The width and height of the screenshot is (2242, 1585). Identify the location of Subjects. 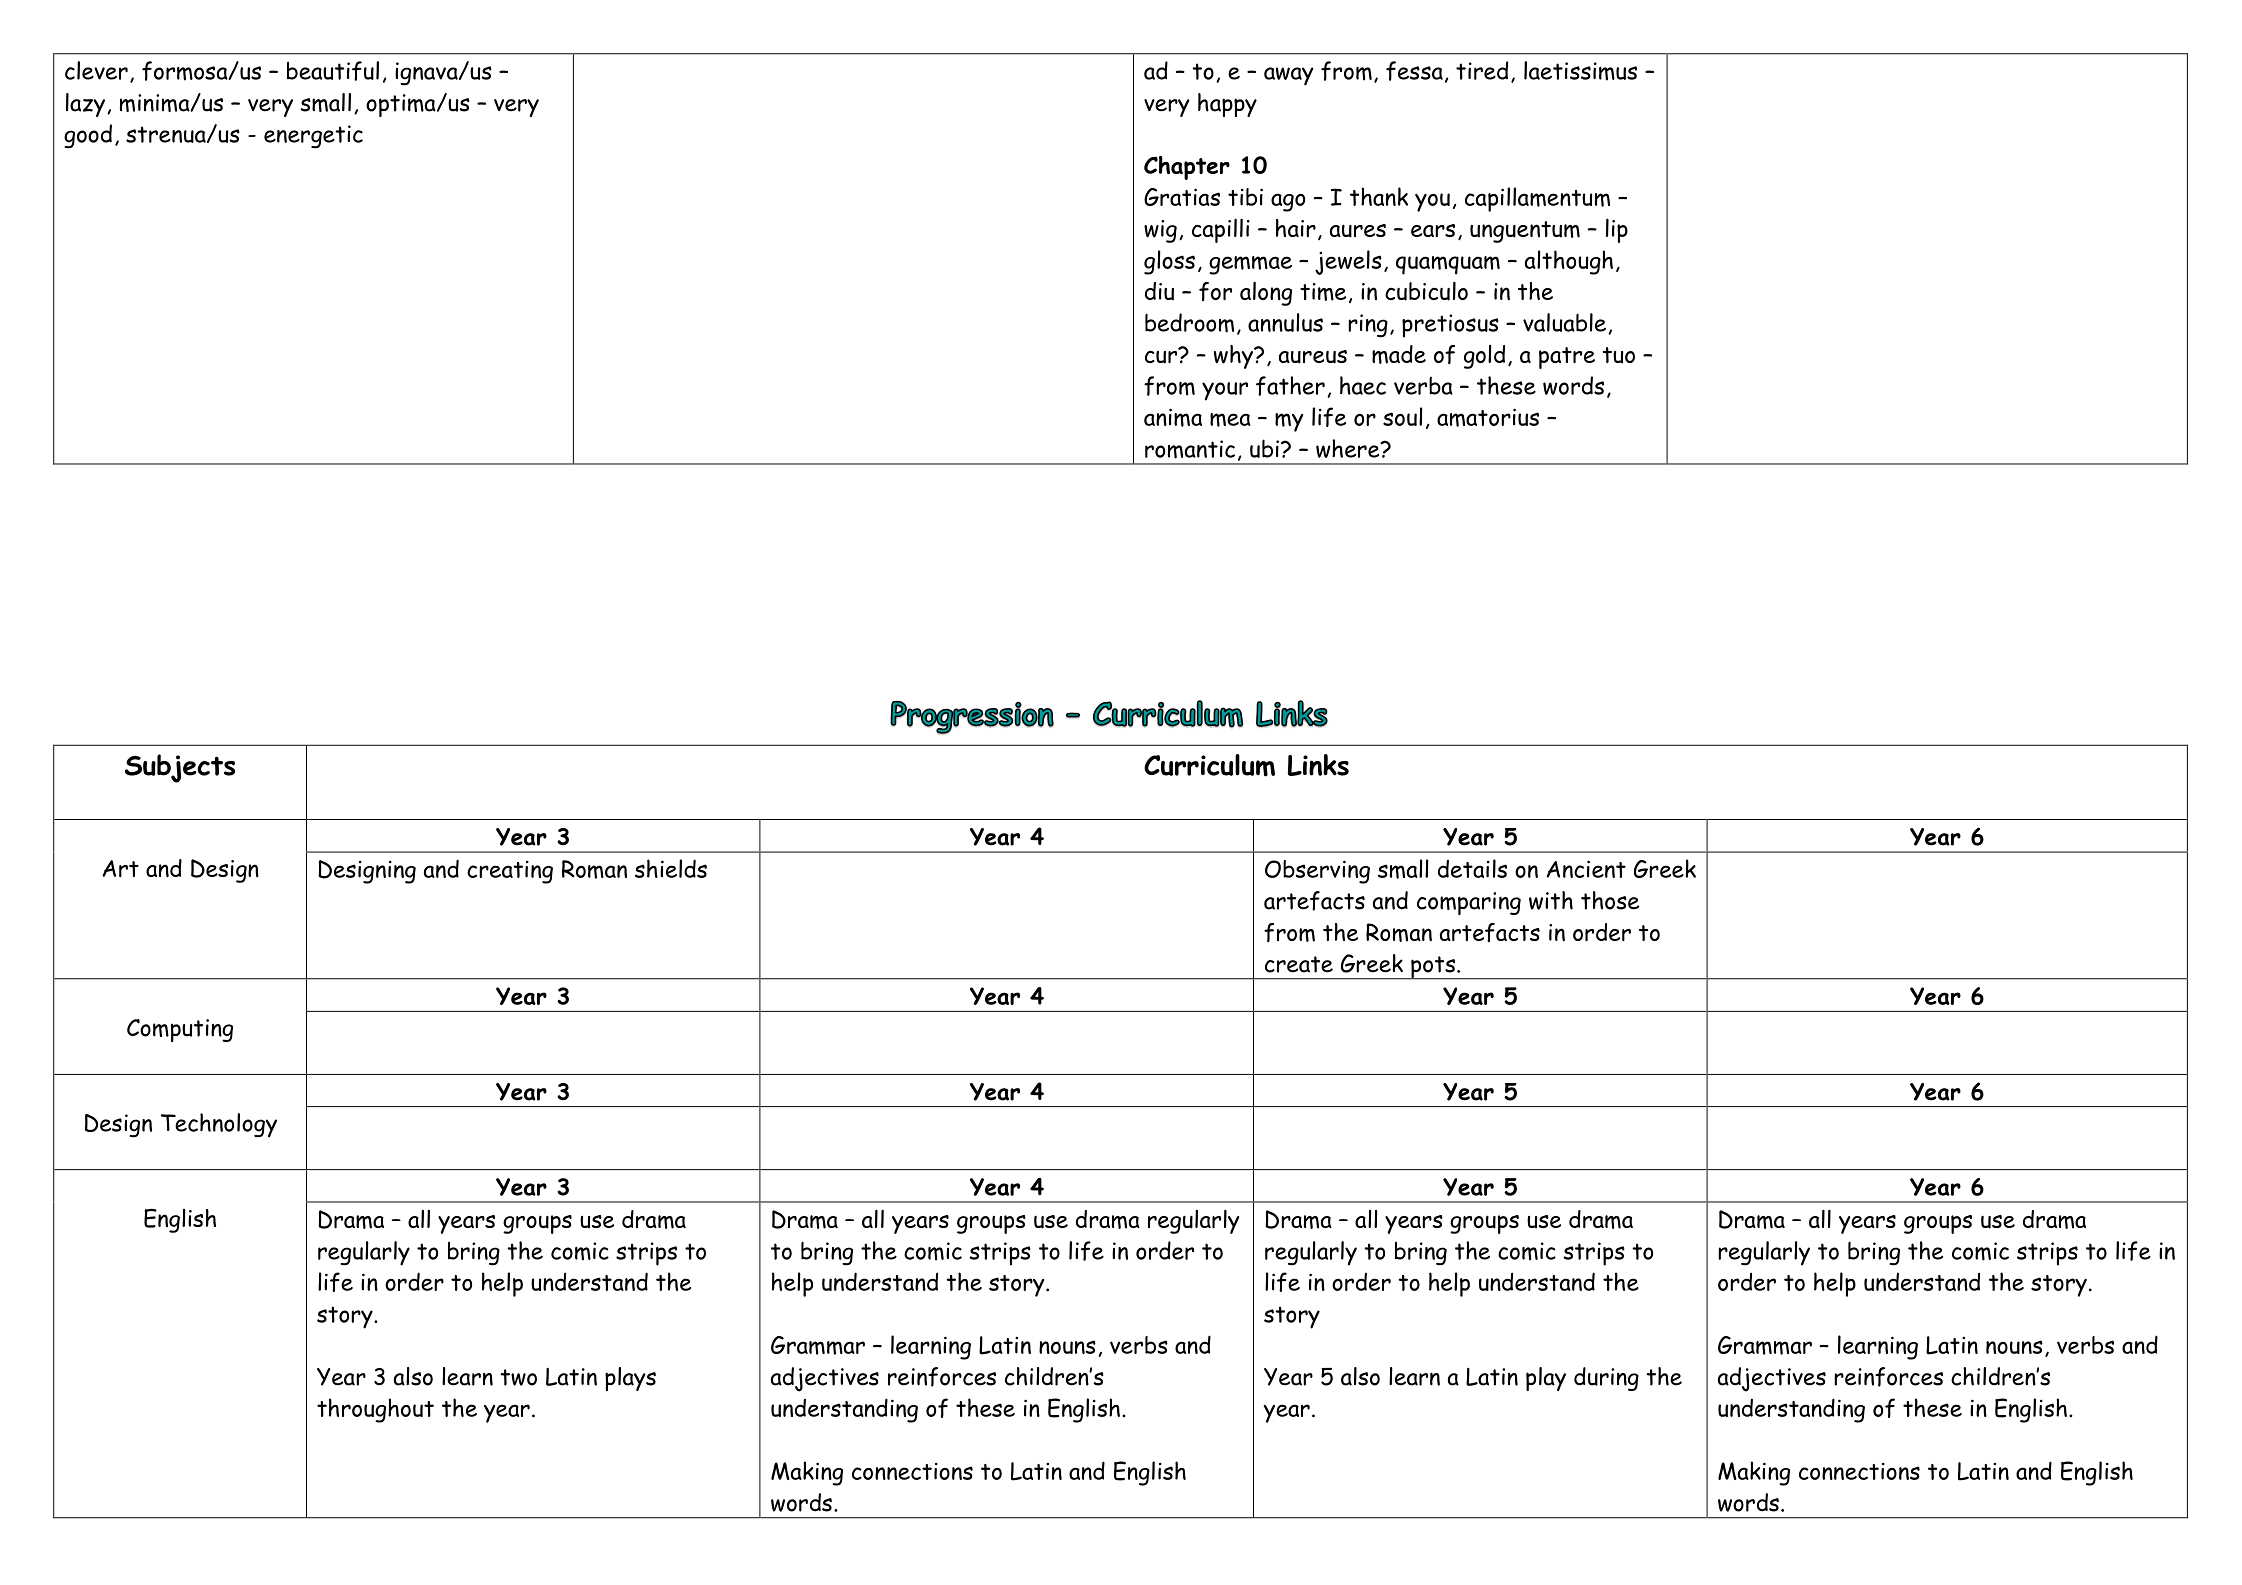
(180, 768).
